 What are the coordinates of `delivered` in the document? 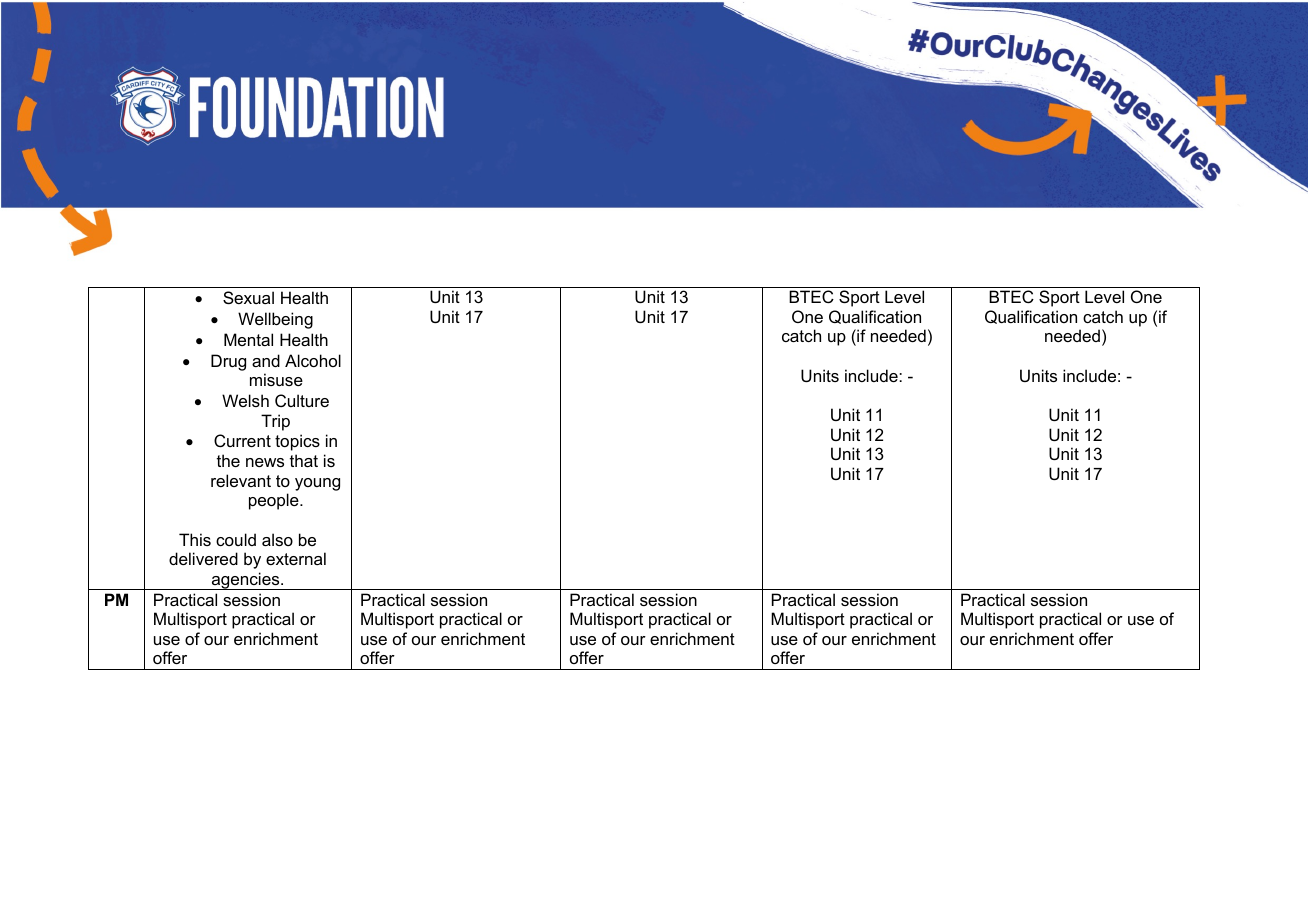 It's located at (203, 558).
